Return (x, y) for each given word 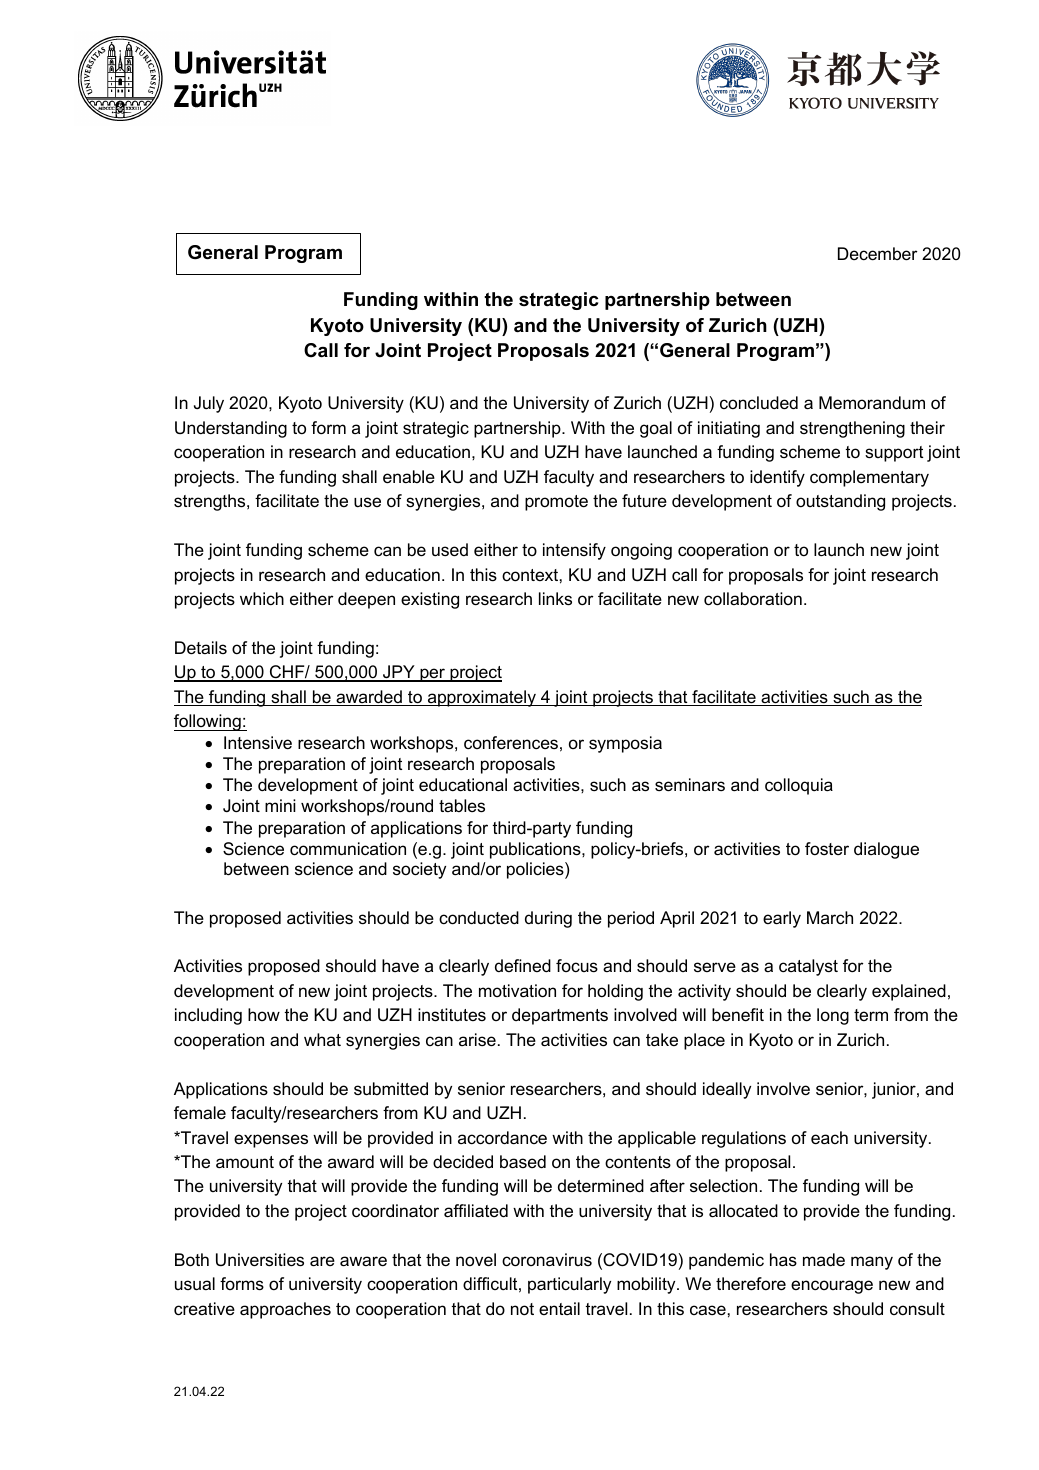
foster (827, 848)
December (877, 254)
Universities (260, 1260)
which (262, 598)
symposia (625, 744)
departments (560, 1016)
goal (656, 429)
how (264, 1014)
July (209, 404)
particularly (569, 1285)
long (833, 1016)
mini (280, 805)
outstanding (840, 502)
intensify (574, 551)
